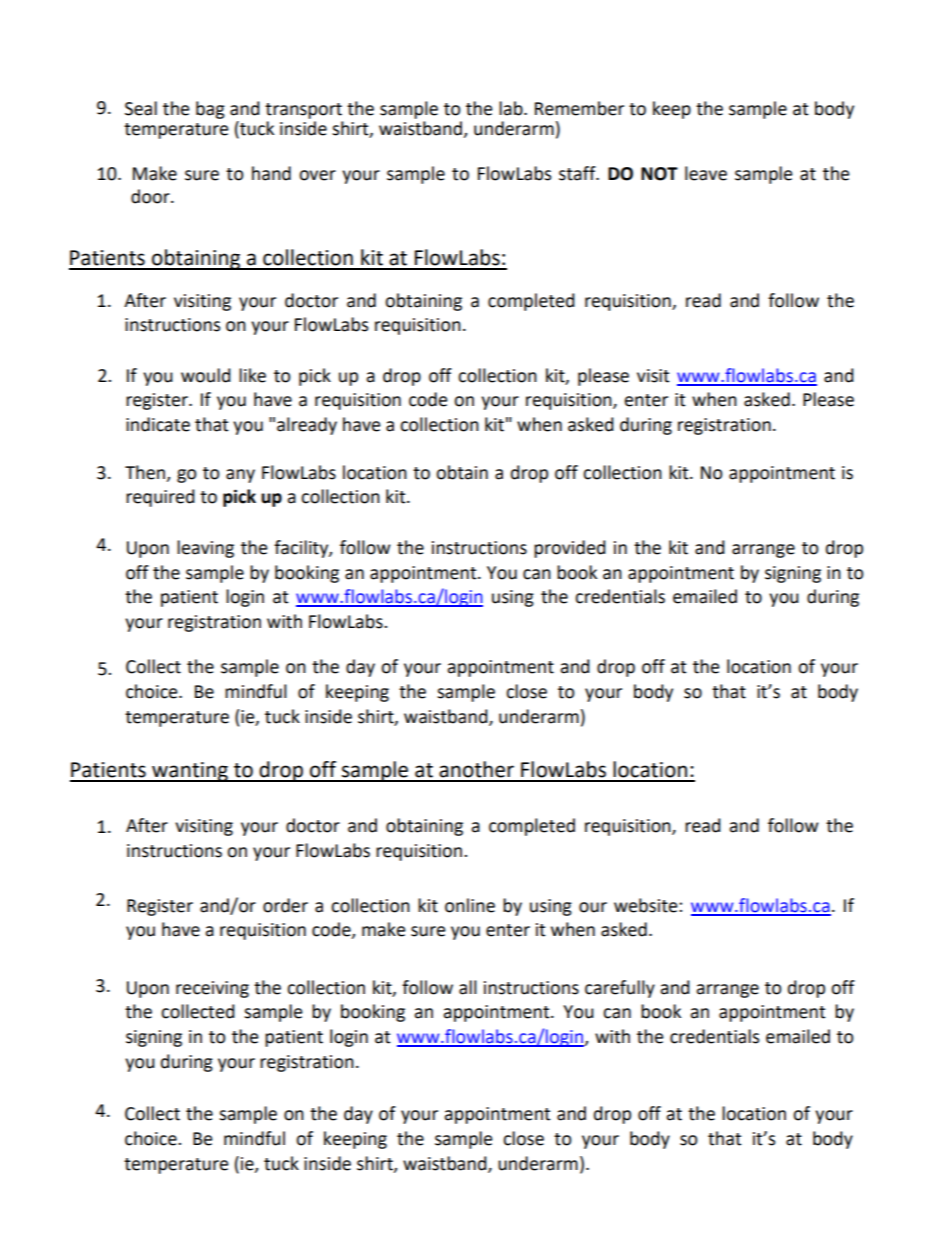 The height and width of the screenshot is (1233, 952). Describe the element at coordinates (570, 549) in the screenshot. I see `provided` at that location.
